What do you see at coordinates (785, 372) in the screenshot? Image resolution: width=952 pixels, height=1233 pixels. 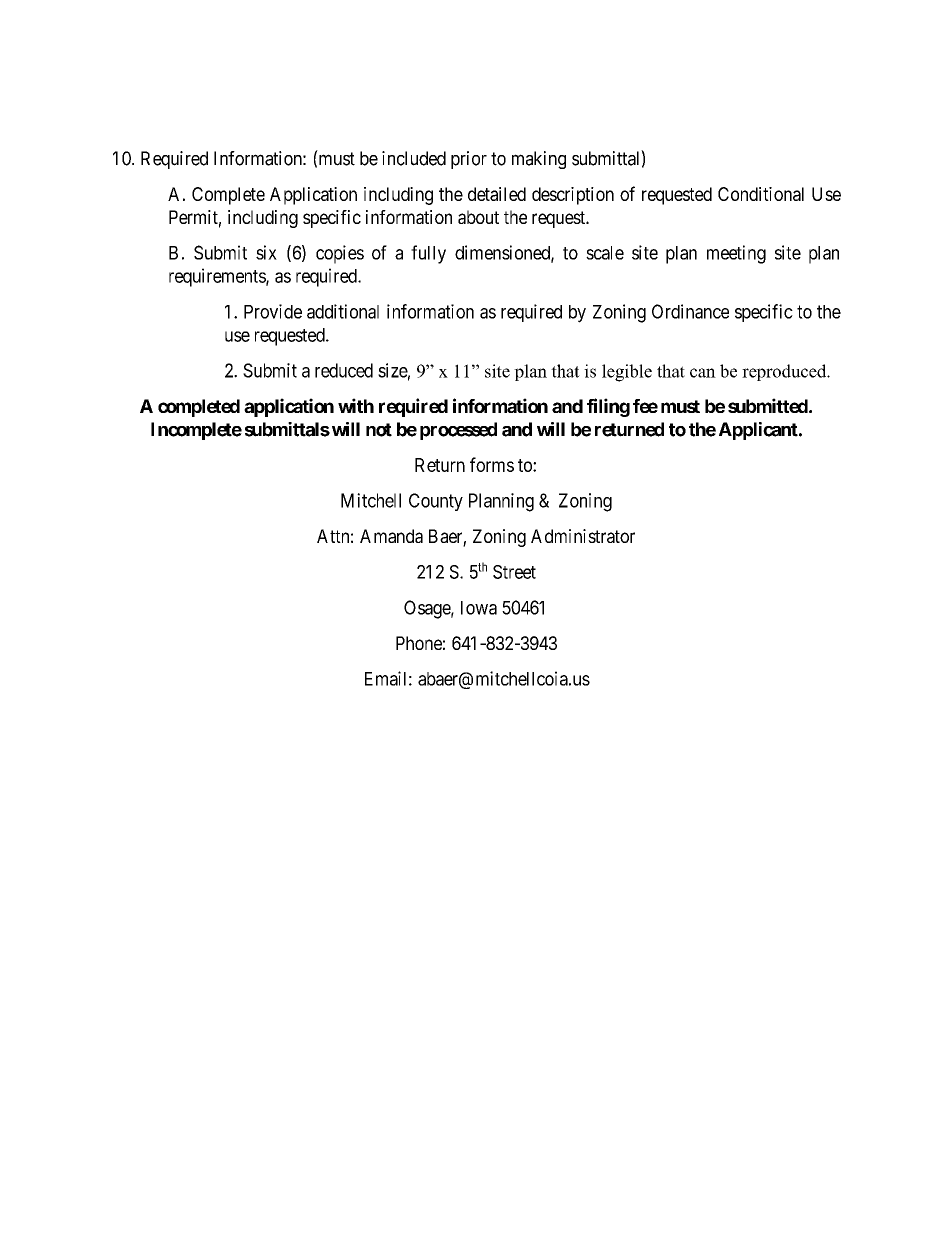 I see `reproduced` at bounding box center [785, 372].
